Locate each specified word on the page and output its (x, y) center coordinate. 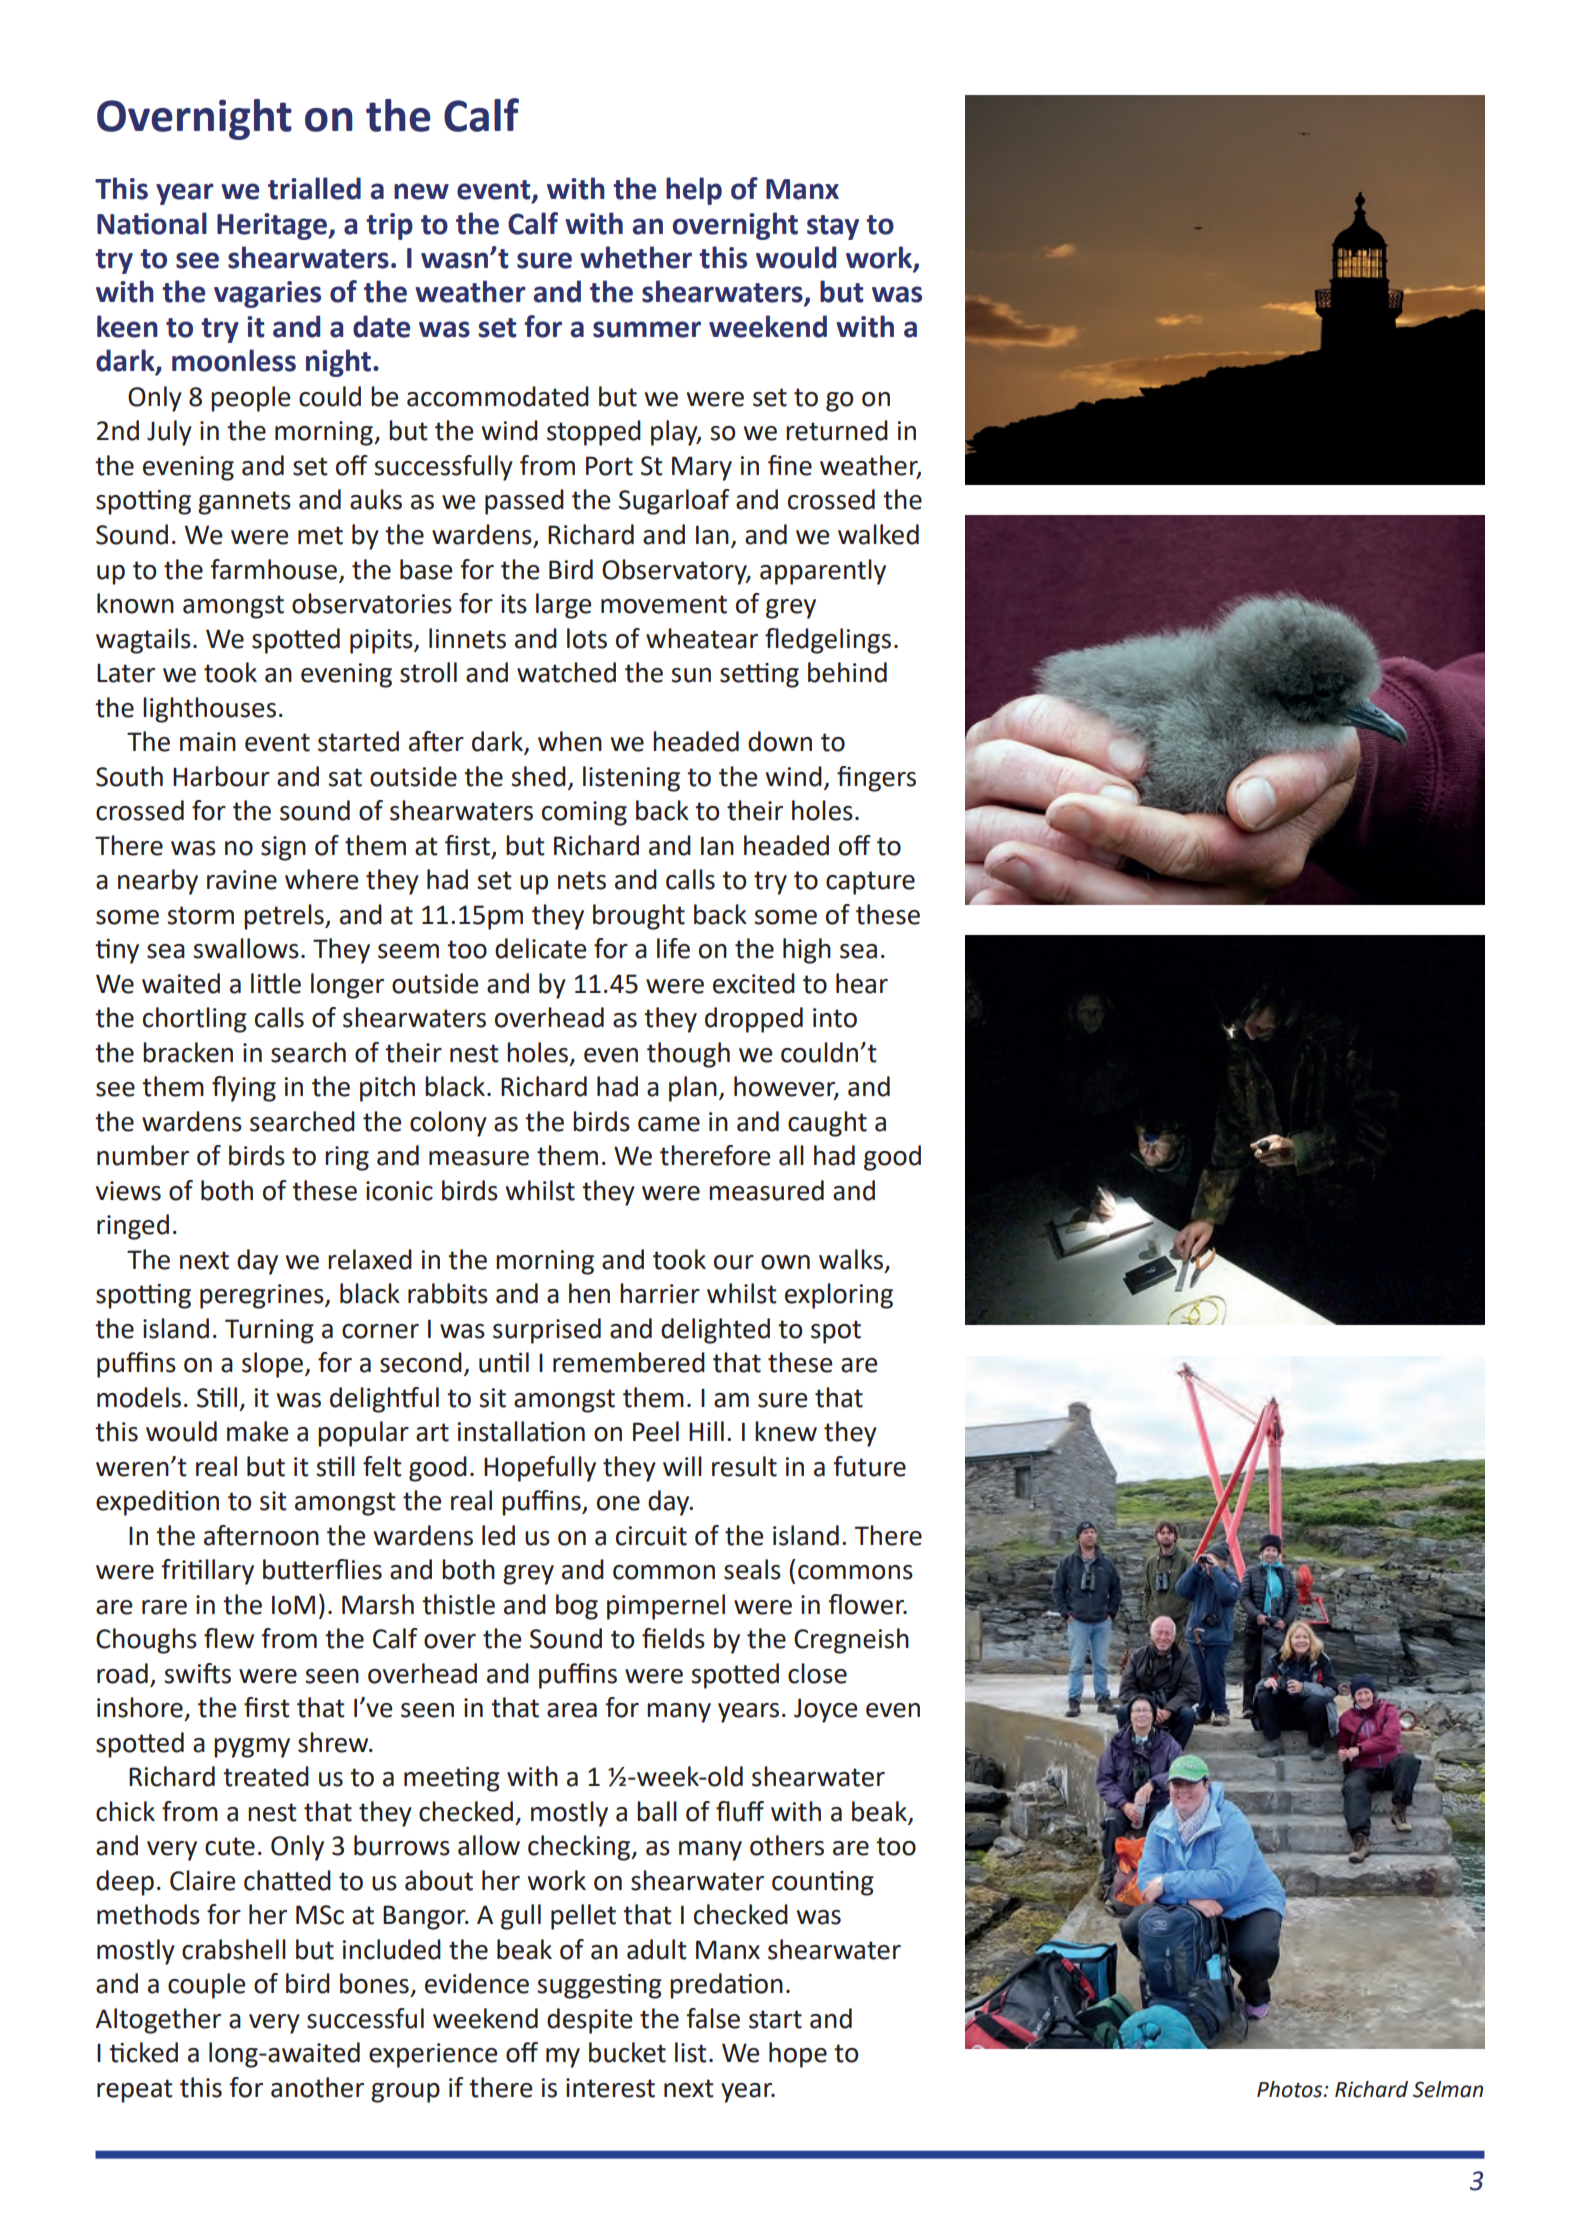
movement (664, 604)
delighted (715, 1331)
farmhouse (273, 569)
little (276, 983)
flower (867, 1604)
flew (229, 1638)
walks (852, 1260)
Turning (269, 1331)
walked (878, 534)
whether (636, 257)
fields (673, 1638)
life (673, 948)
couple (207, 1986)
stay (833, 227)
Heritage (273, 226)
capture (870, 883)
